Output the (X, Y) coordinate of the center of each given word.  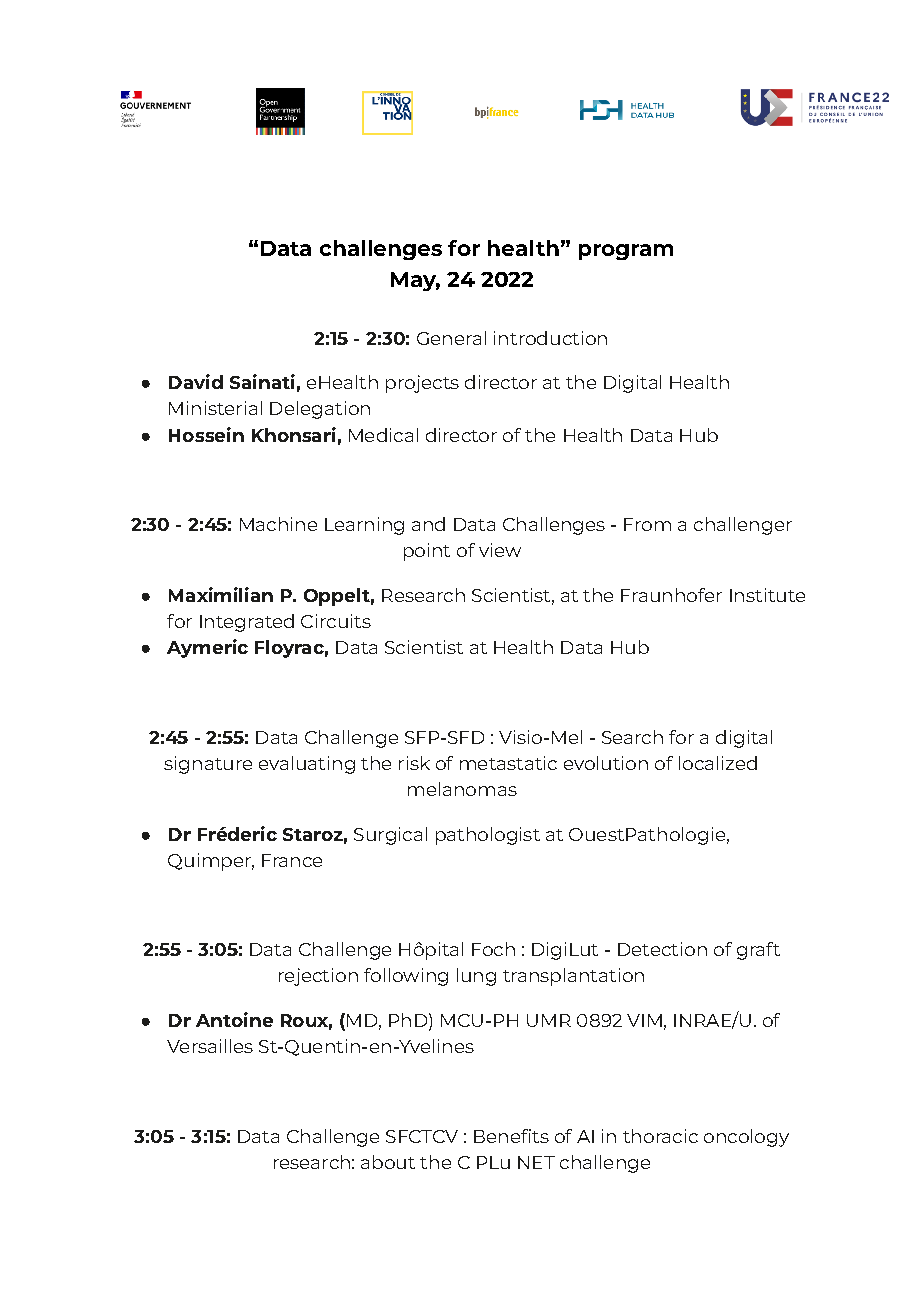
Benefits (511, 1136)
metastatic (508, 763)
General (451, 338)
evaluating (307, 765)
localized (718, 763)
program (626, 252)
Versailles (210, 1046)
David (196, 381)
